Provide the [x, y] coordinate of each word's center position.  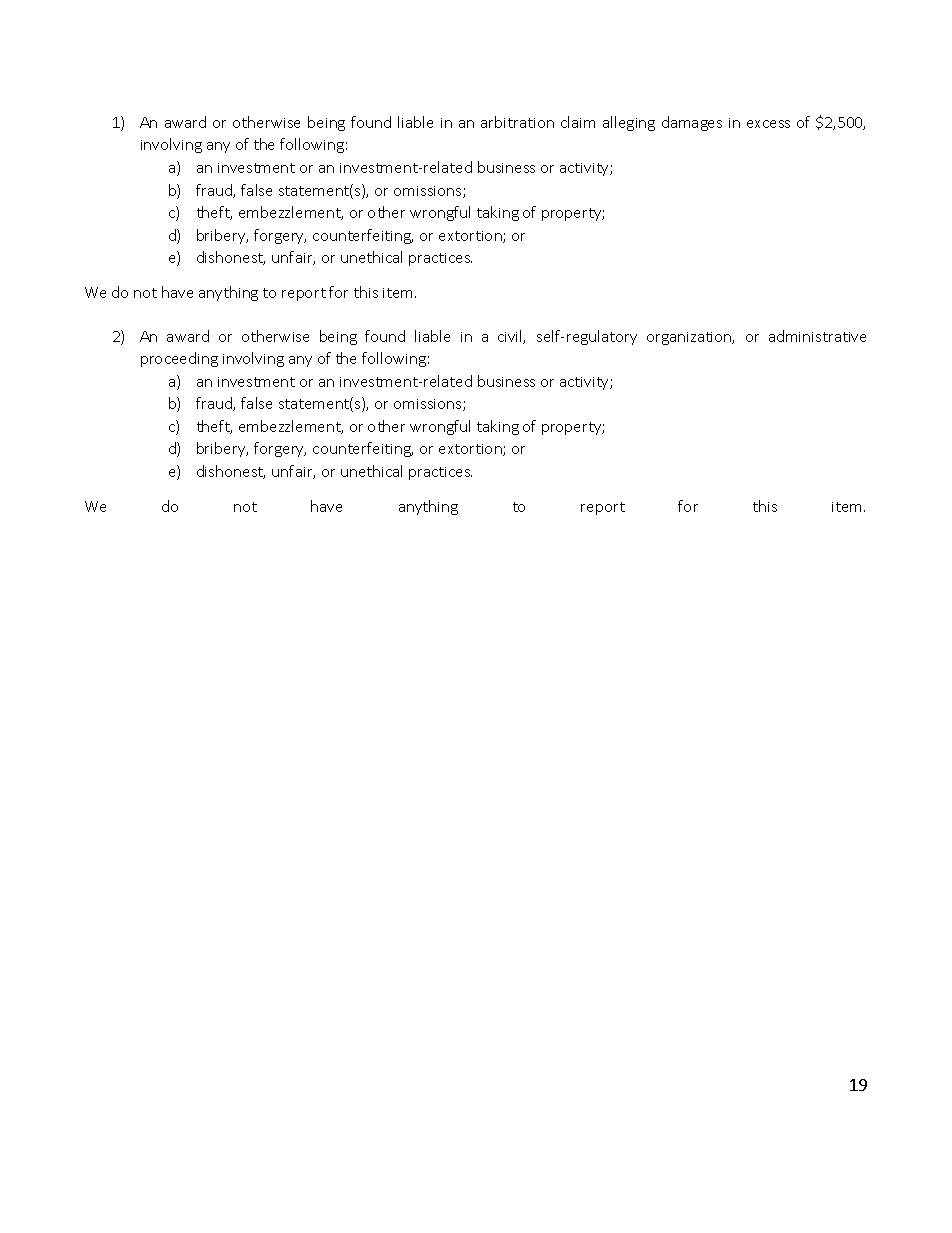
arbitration [517, 122]
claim [578, 122]
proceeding [179, 359]
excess [768, 124]
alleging [629, 123]
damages [692, 123]
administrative [817, 336]
